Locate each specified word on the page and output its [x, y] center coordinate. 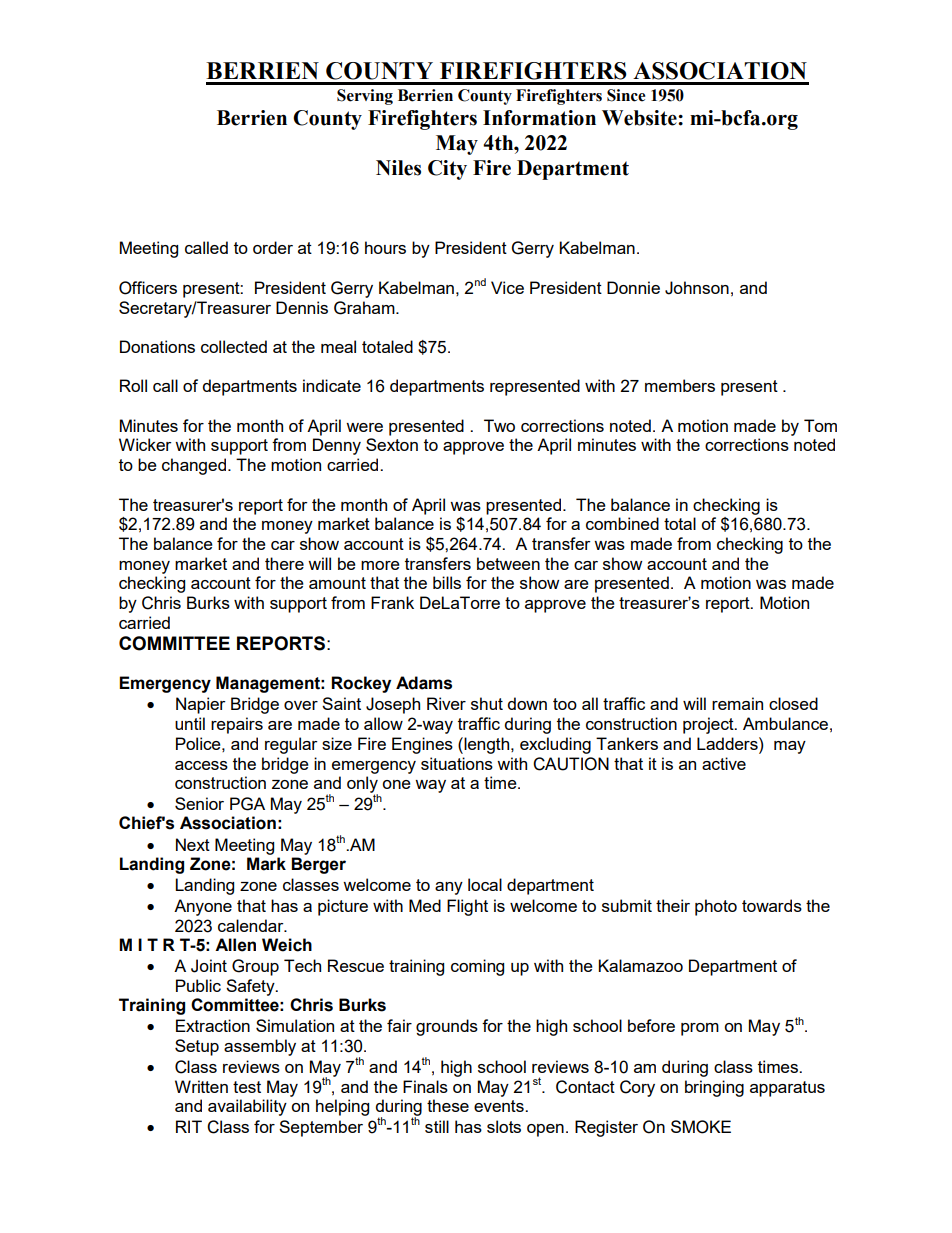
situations [457, 763]
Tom [820, 425]
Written [201, 1086]
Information [539, 118]
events [500, 1106]
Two [499, 425]
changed [195, 466]
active [724, 763]
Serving [365, 97]
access [201, 765]
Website [640, 118]
